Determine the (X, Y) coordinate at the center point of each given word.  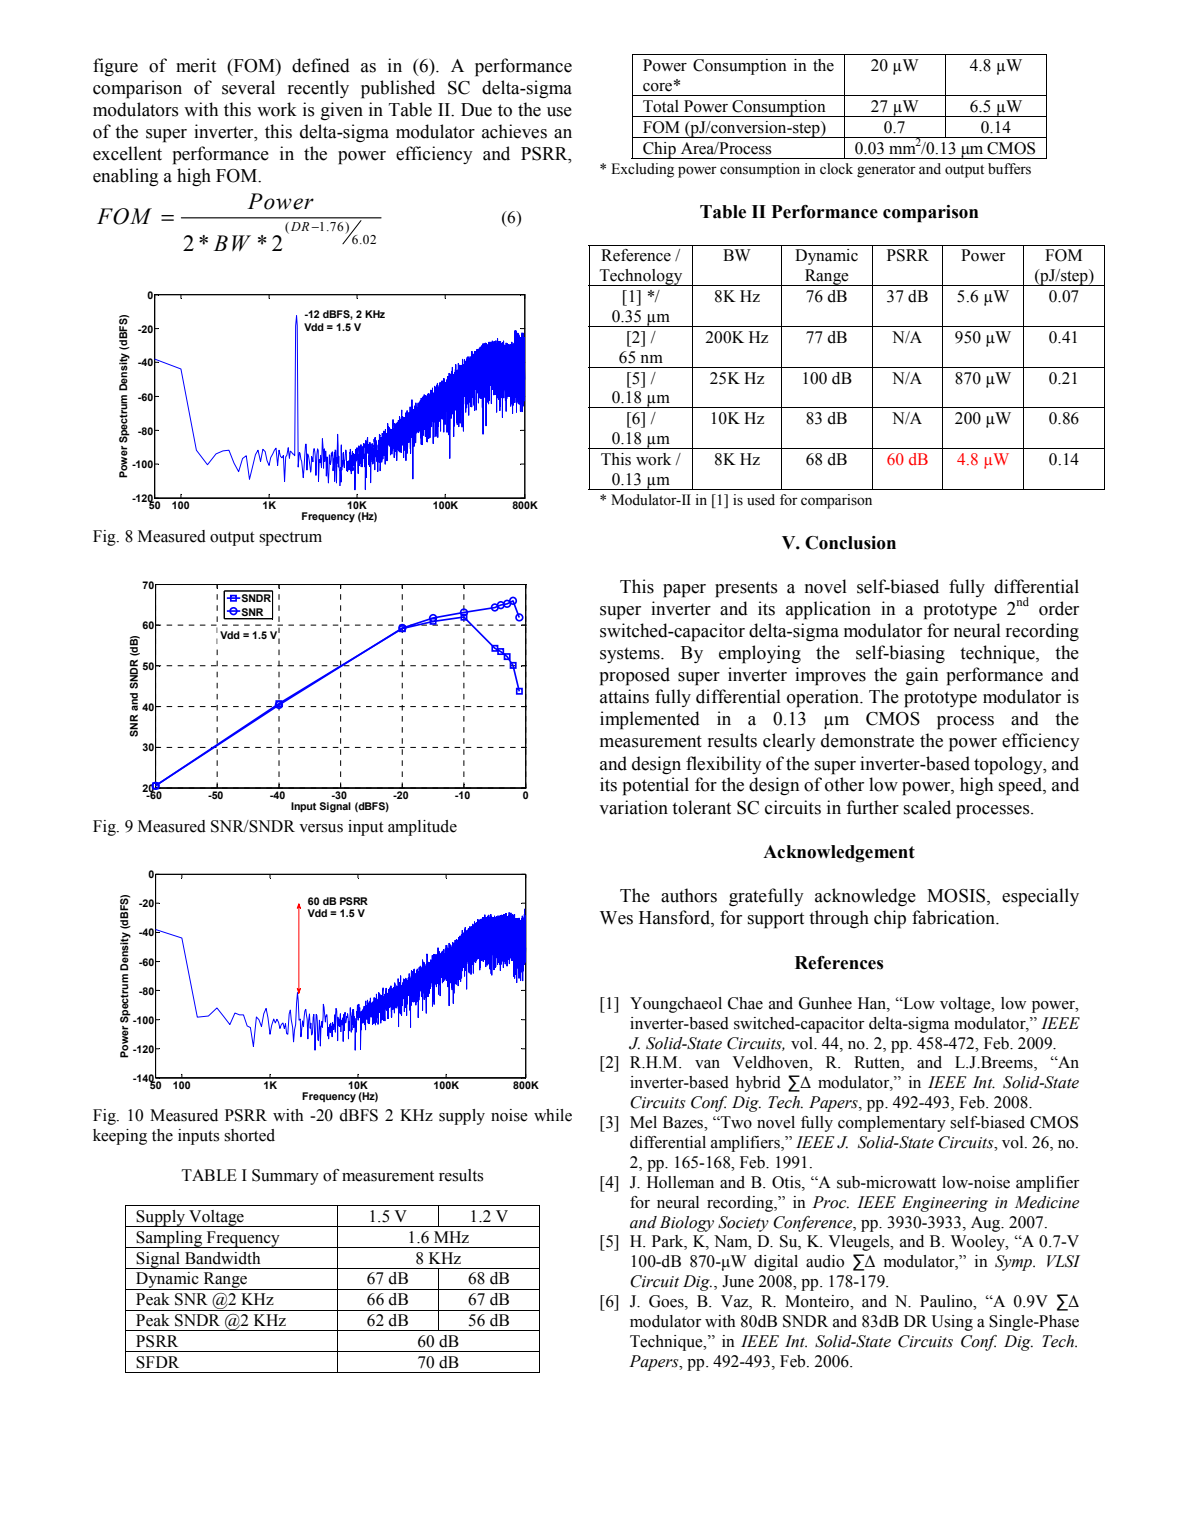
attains (624, 696)
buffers (1009, 169)
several (248, 87)
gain (922, 676)
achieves (514, 131)
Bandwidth (222, 1258)
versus (321, 828)
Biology (687, 1224)
